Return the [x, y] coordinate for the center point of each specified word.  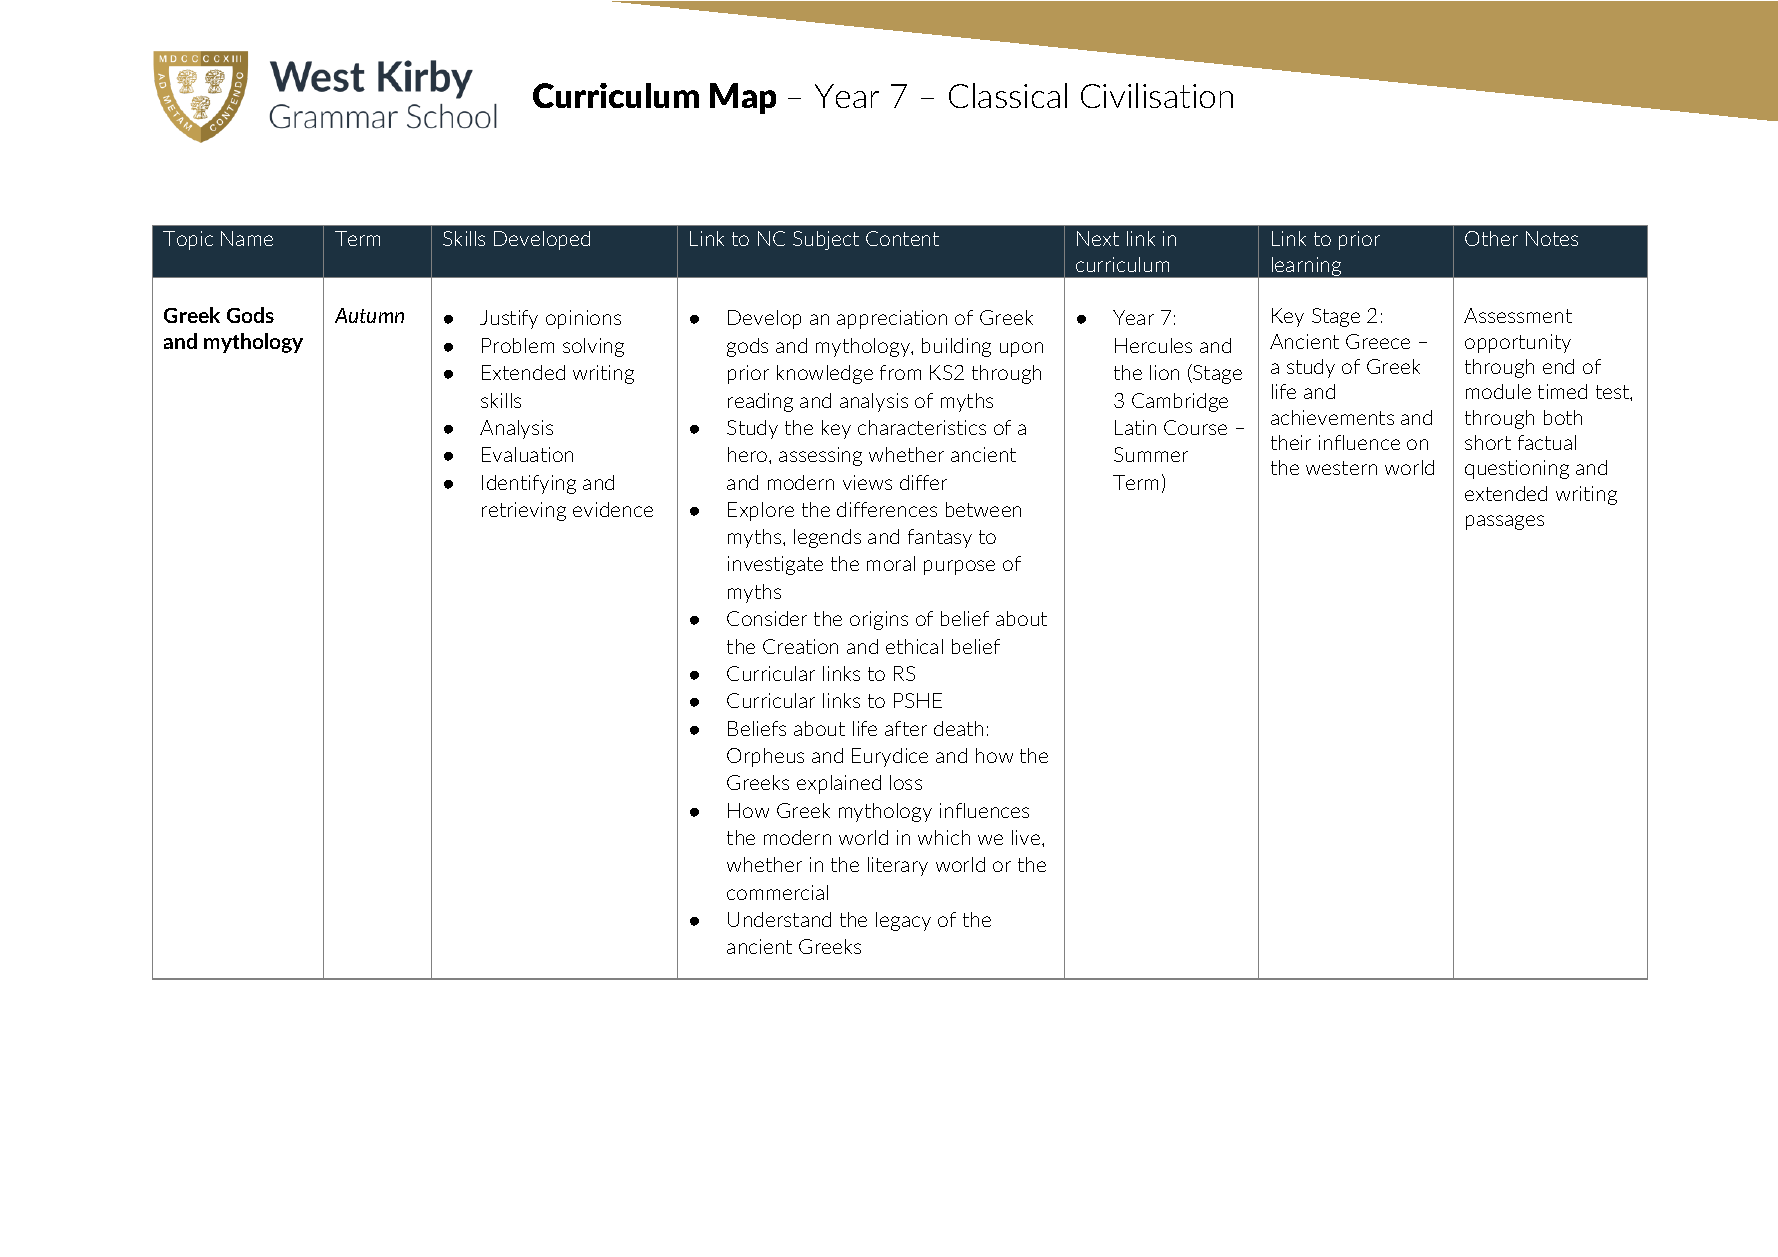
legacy [903, 921]
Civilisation [1157, 95]
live [1027, 837]
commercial [777, 892]
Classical [1008, 95]
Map [743, 98]
